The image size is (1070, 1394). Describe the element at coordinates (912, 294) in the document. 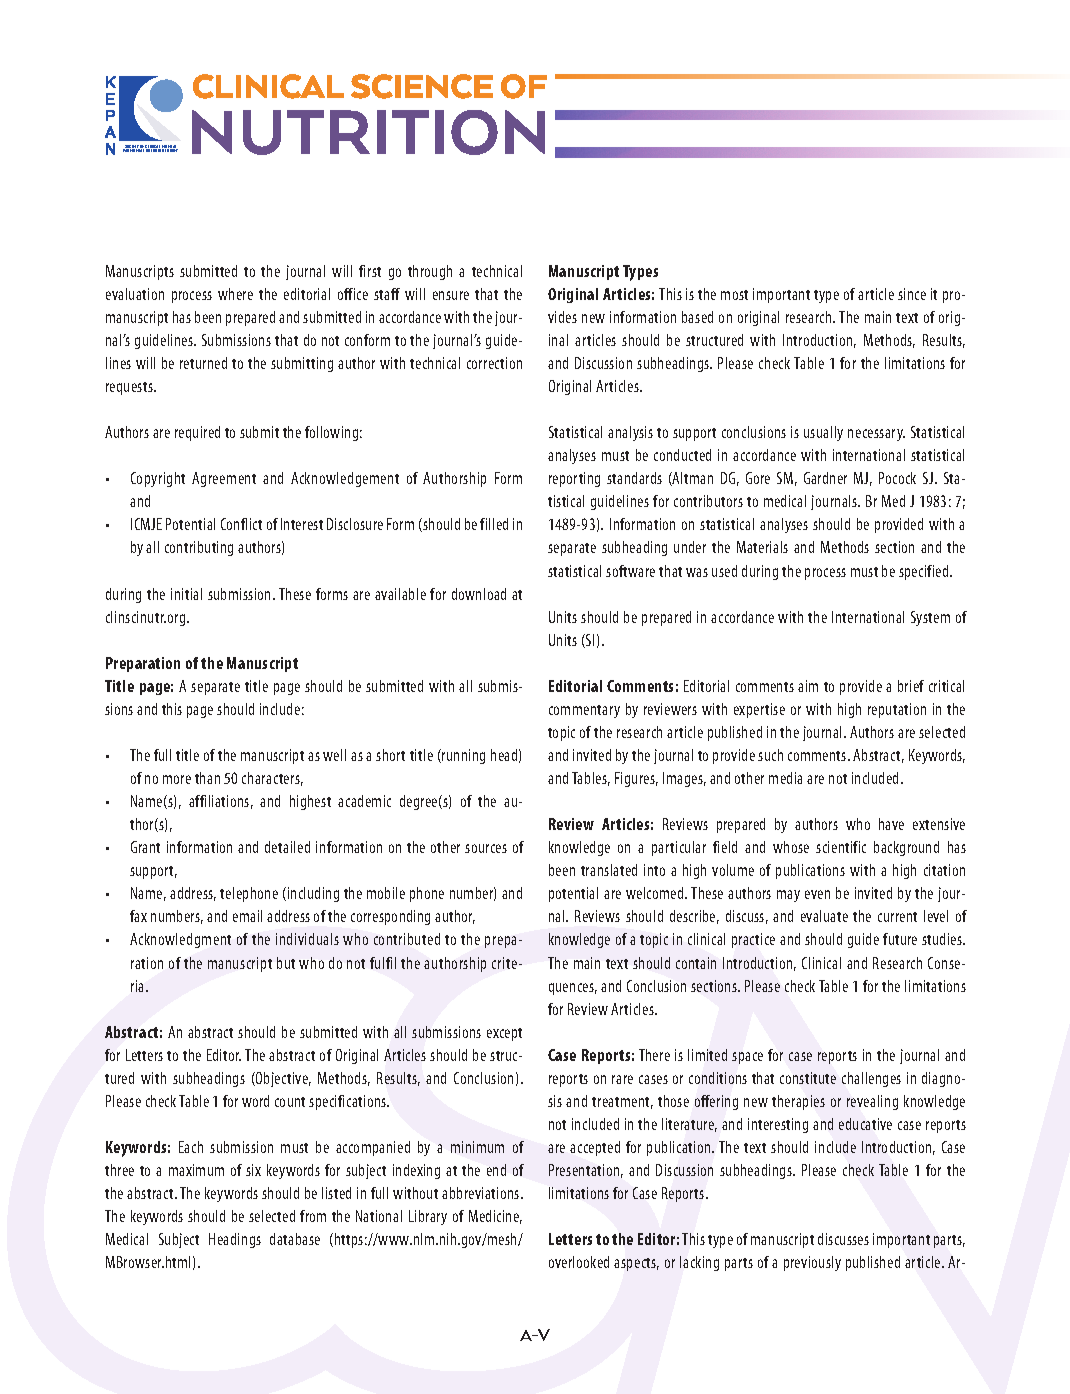

I see `since` at that location.
